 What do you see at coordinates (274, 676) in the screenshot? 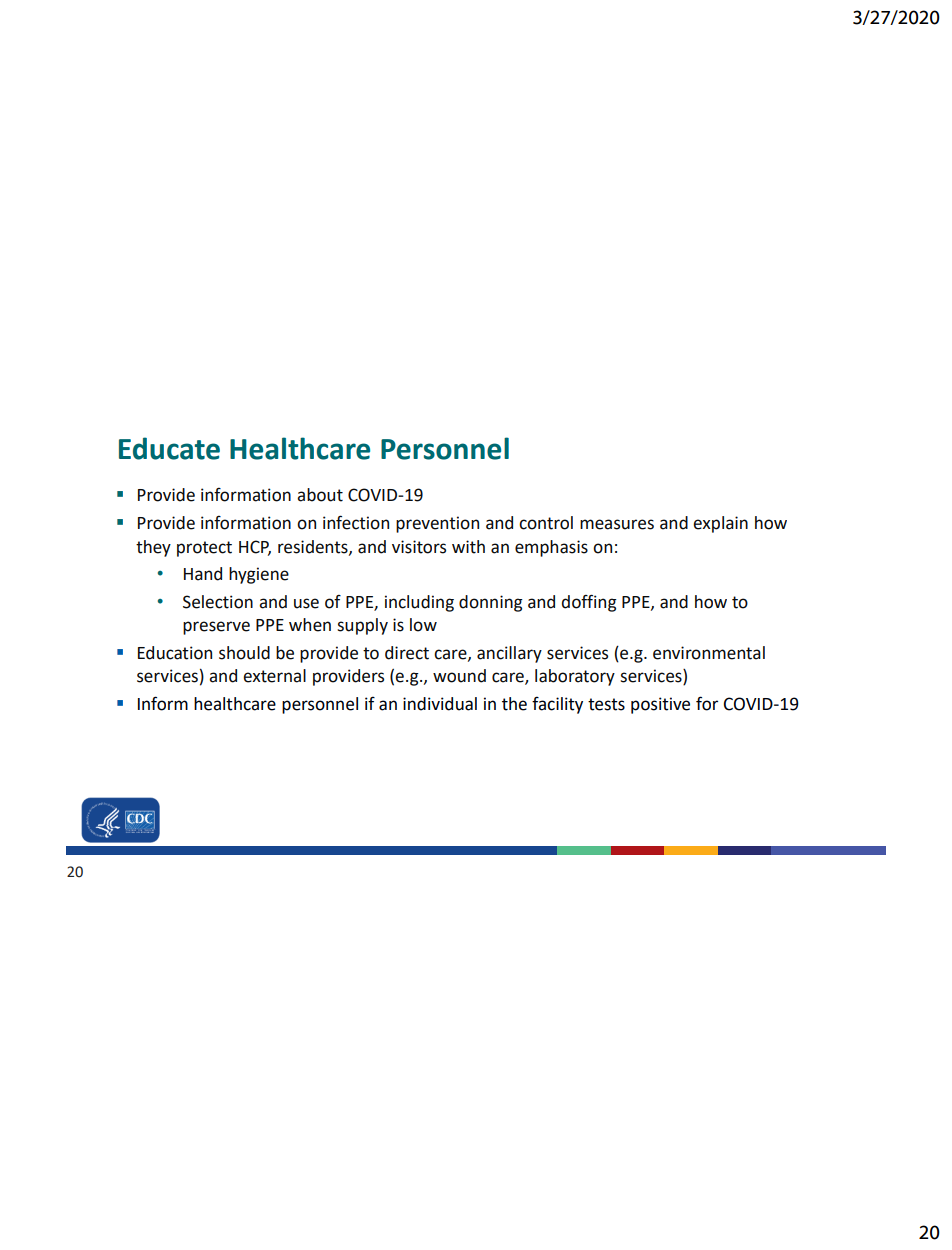
I see `external` at bounding box center [274, 676].
